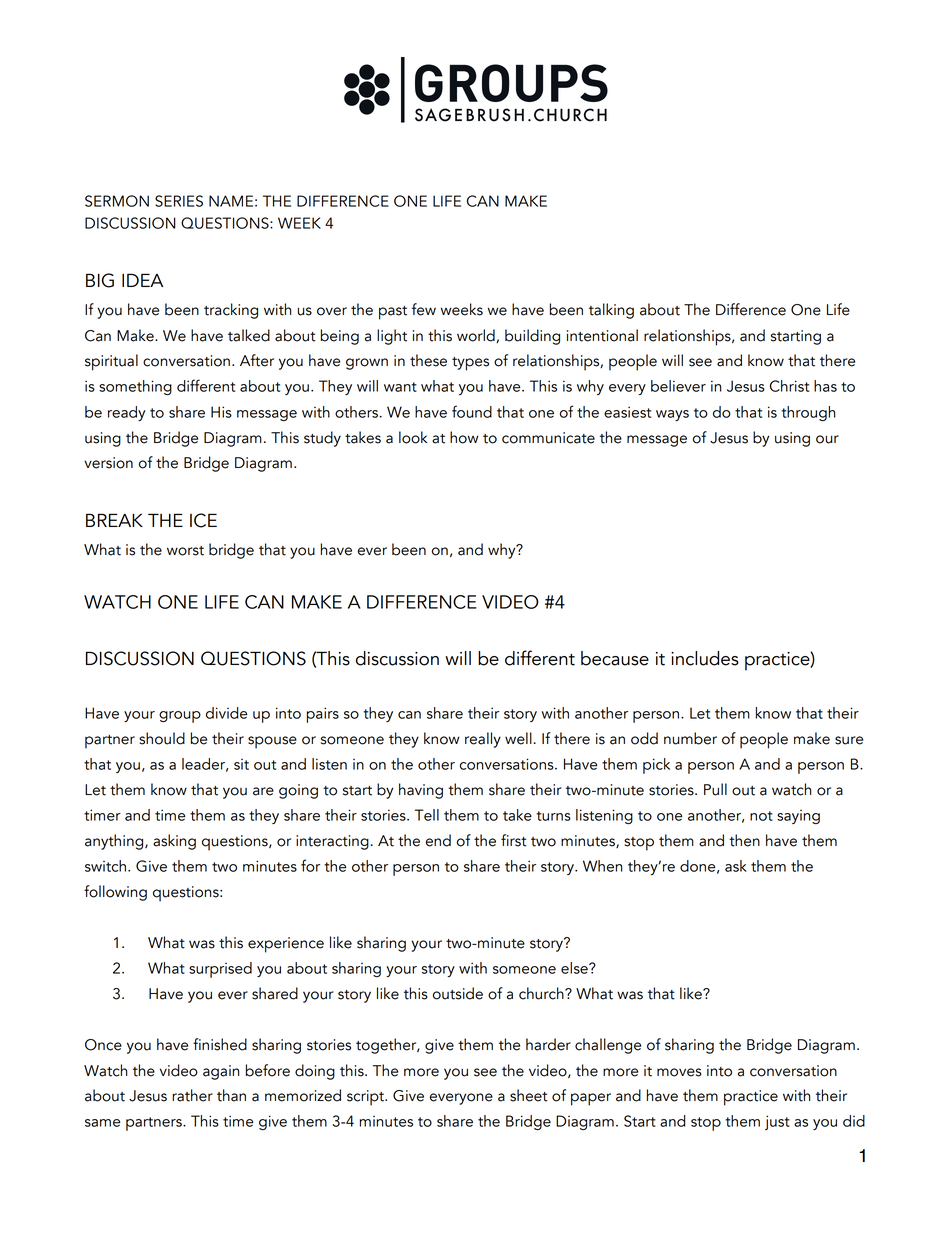 The image size is (952, 1233). I want to click on number, so click(690, 738).
